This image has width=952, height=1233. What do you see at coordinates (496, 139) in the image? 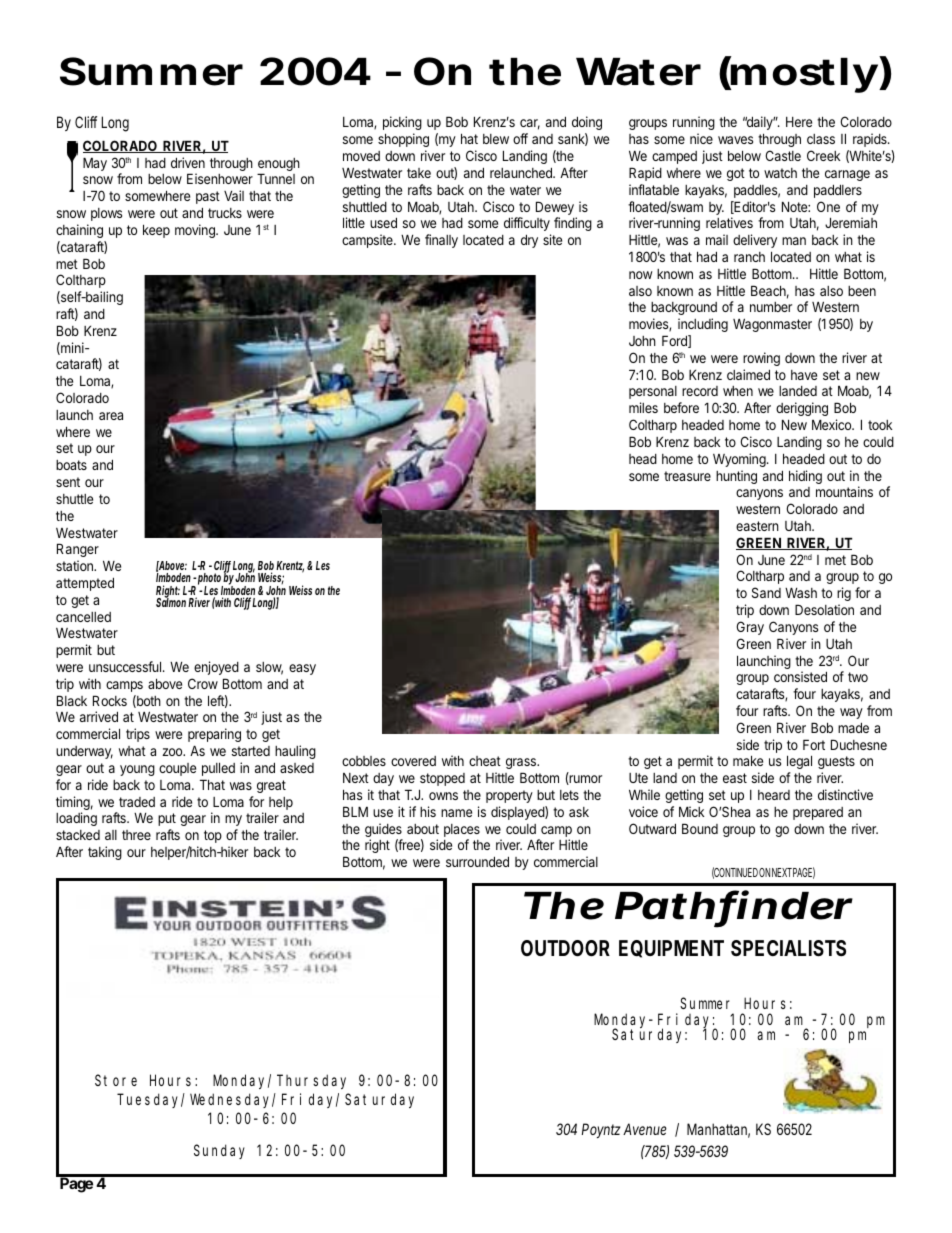
I see `blew` at bounding box center [496, 139].
